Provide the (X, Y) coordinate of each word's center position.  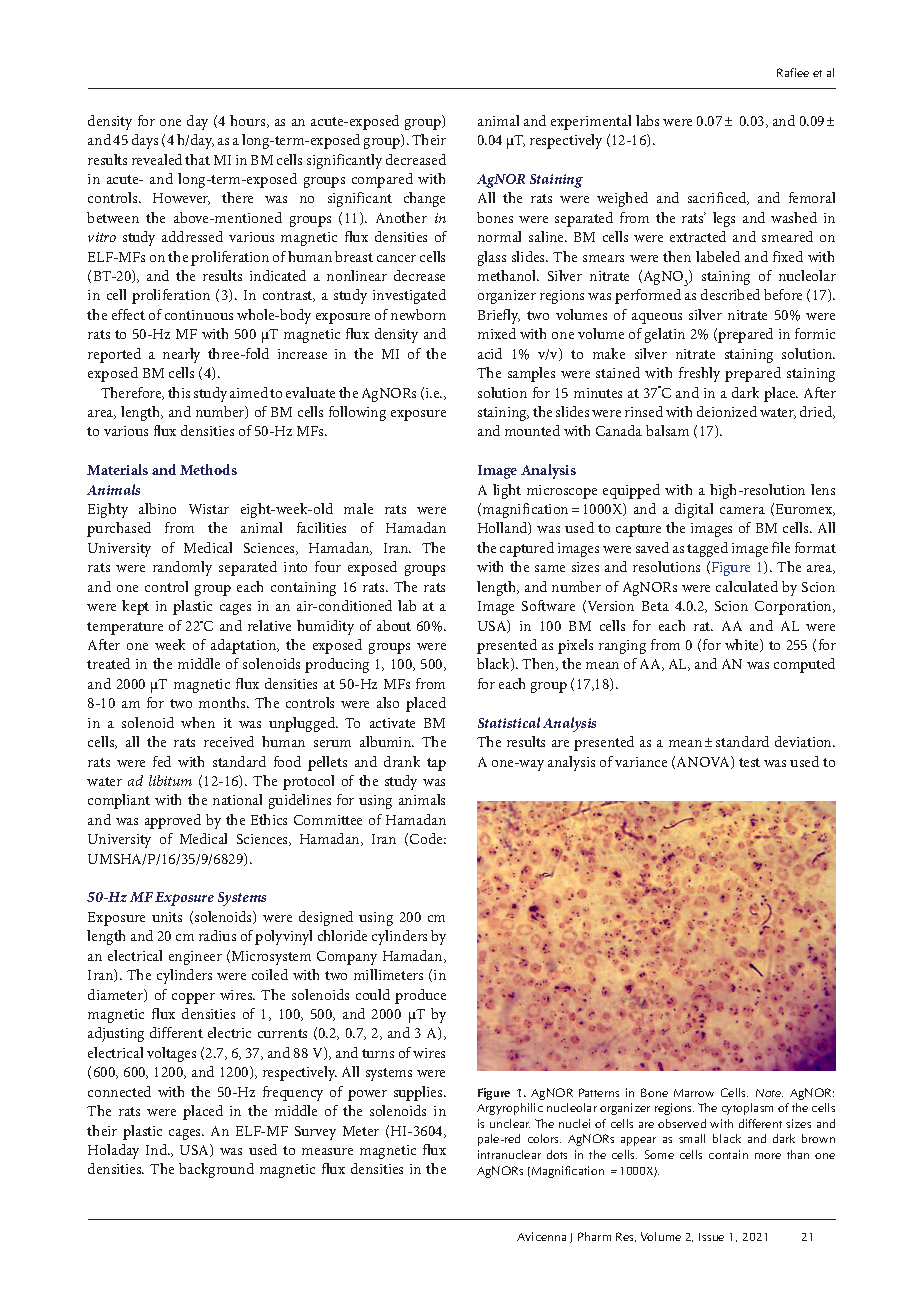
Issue (711, 1237)
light (507, 491)
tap (436, 764)
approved (173, 821)
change (424, 199)
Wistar (209, 509)
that (197, 159)
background (216, 1170)
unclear (510, 1123)
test (749, 762)
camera (742, 510)
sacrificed (718, 198)
